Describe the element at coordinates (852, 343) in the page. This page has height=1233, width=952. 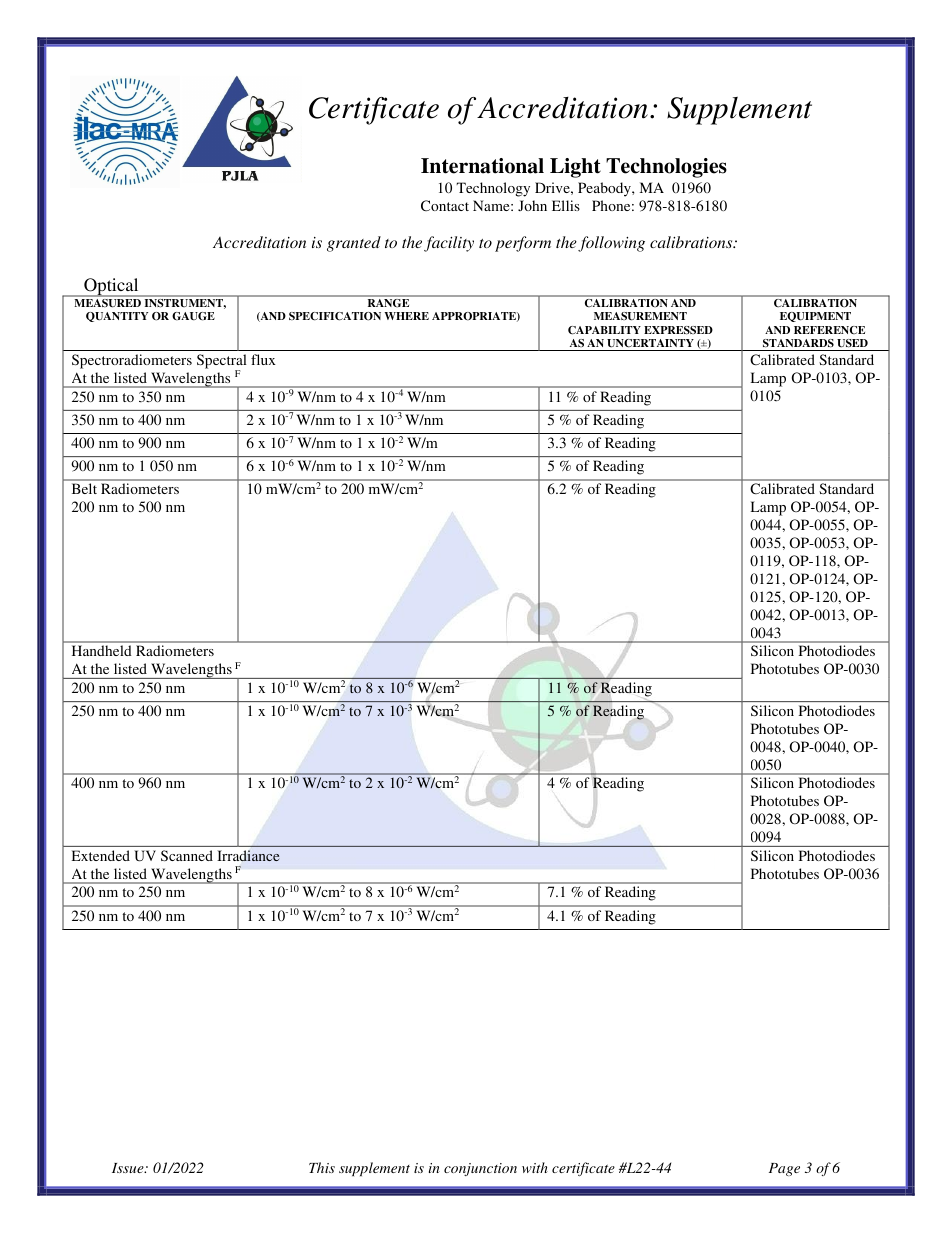
I see `USED` at that location.
